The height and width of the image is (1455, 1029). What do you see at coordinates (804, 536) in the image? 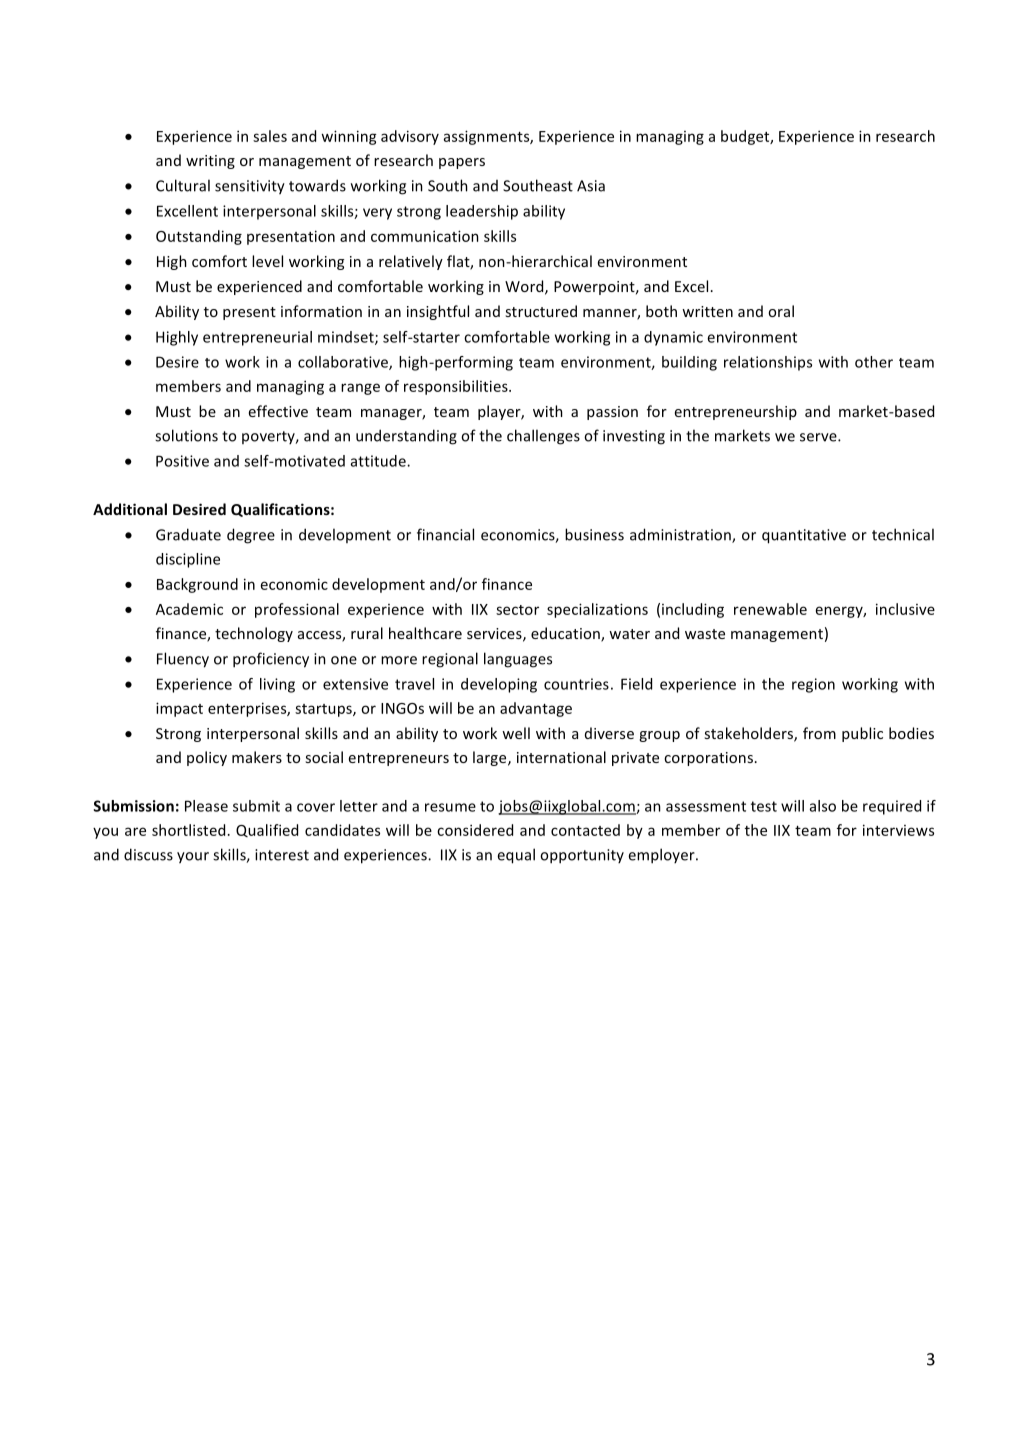
I see `quantitative` at bounding box center [804, 536].
